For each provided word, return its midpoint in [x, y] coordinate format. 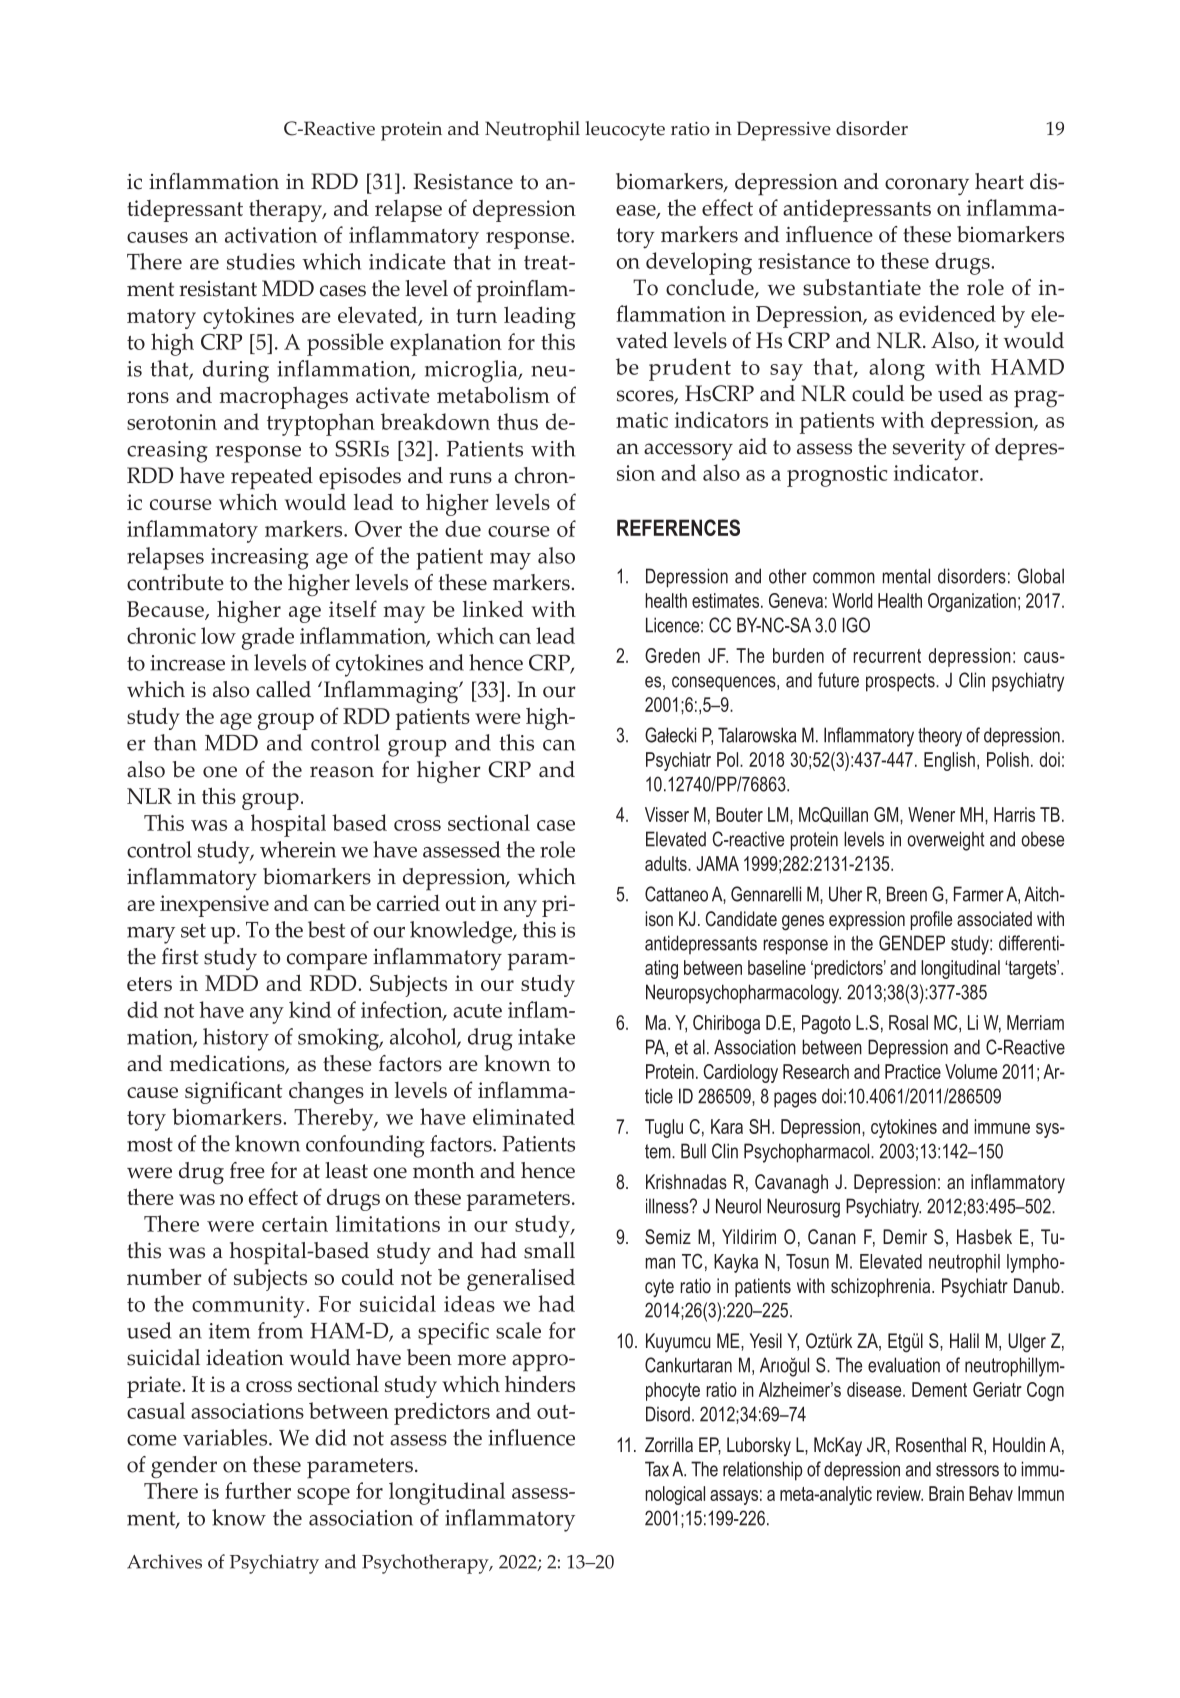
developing [699, 263]
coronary [927, 187]
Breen [907, 894]
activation [271, 235]
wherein [298, 849]
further [258, 1490]
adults [667, 863]
